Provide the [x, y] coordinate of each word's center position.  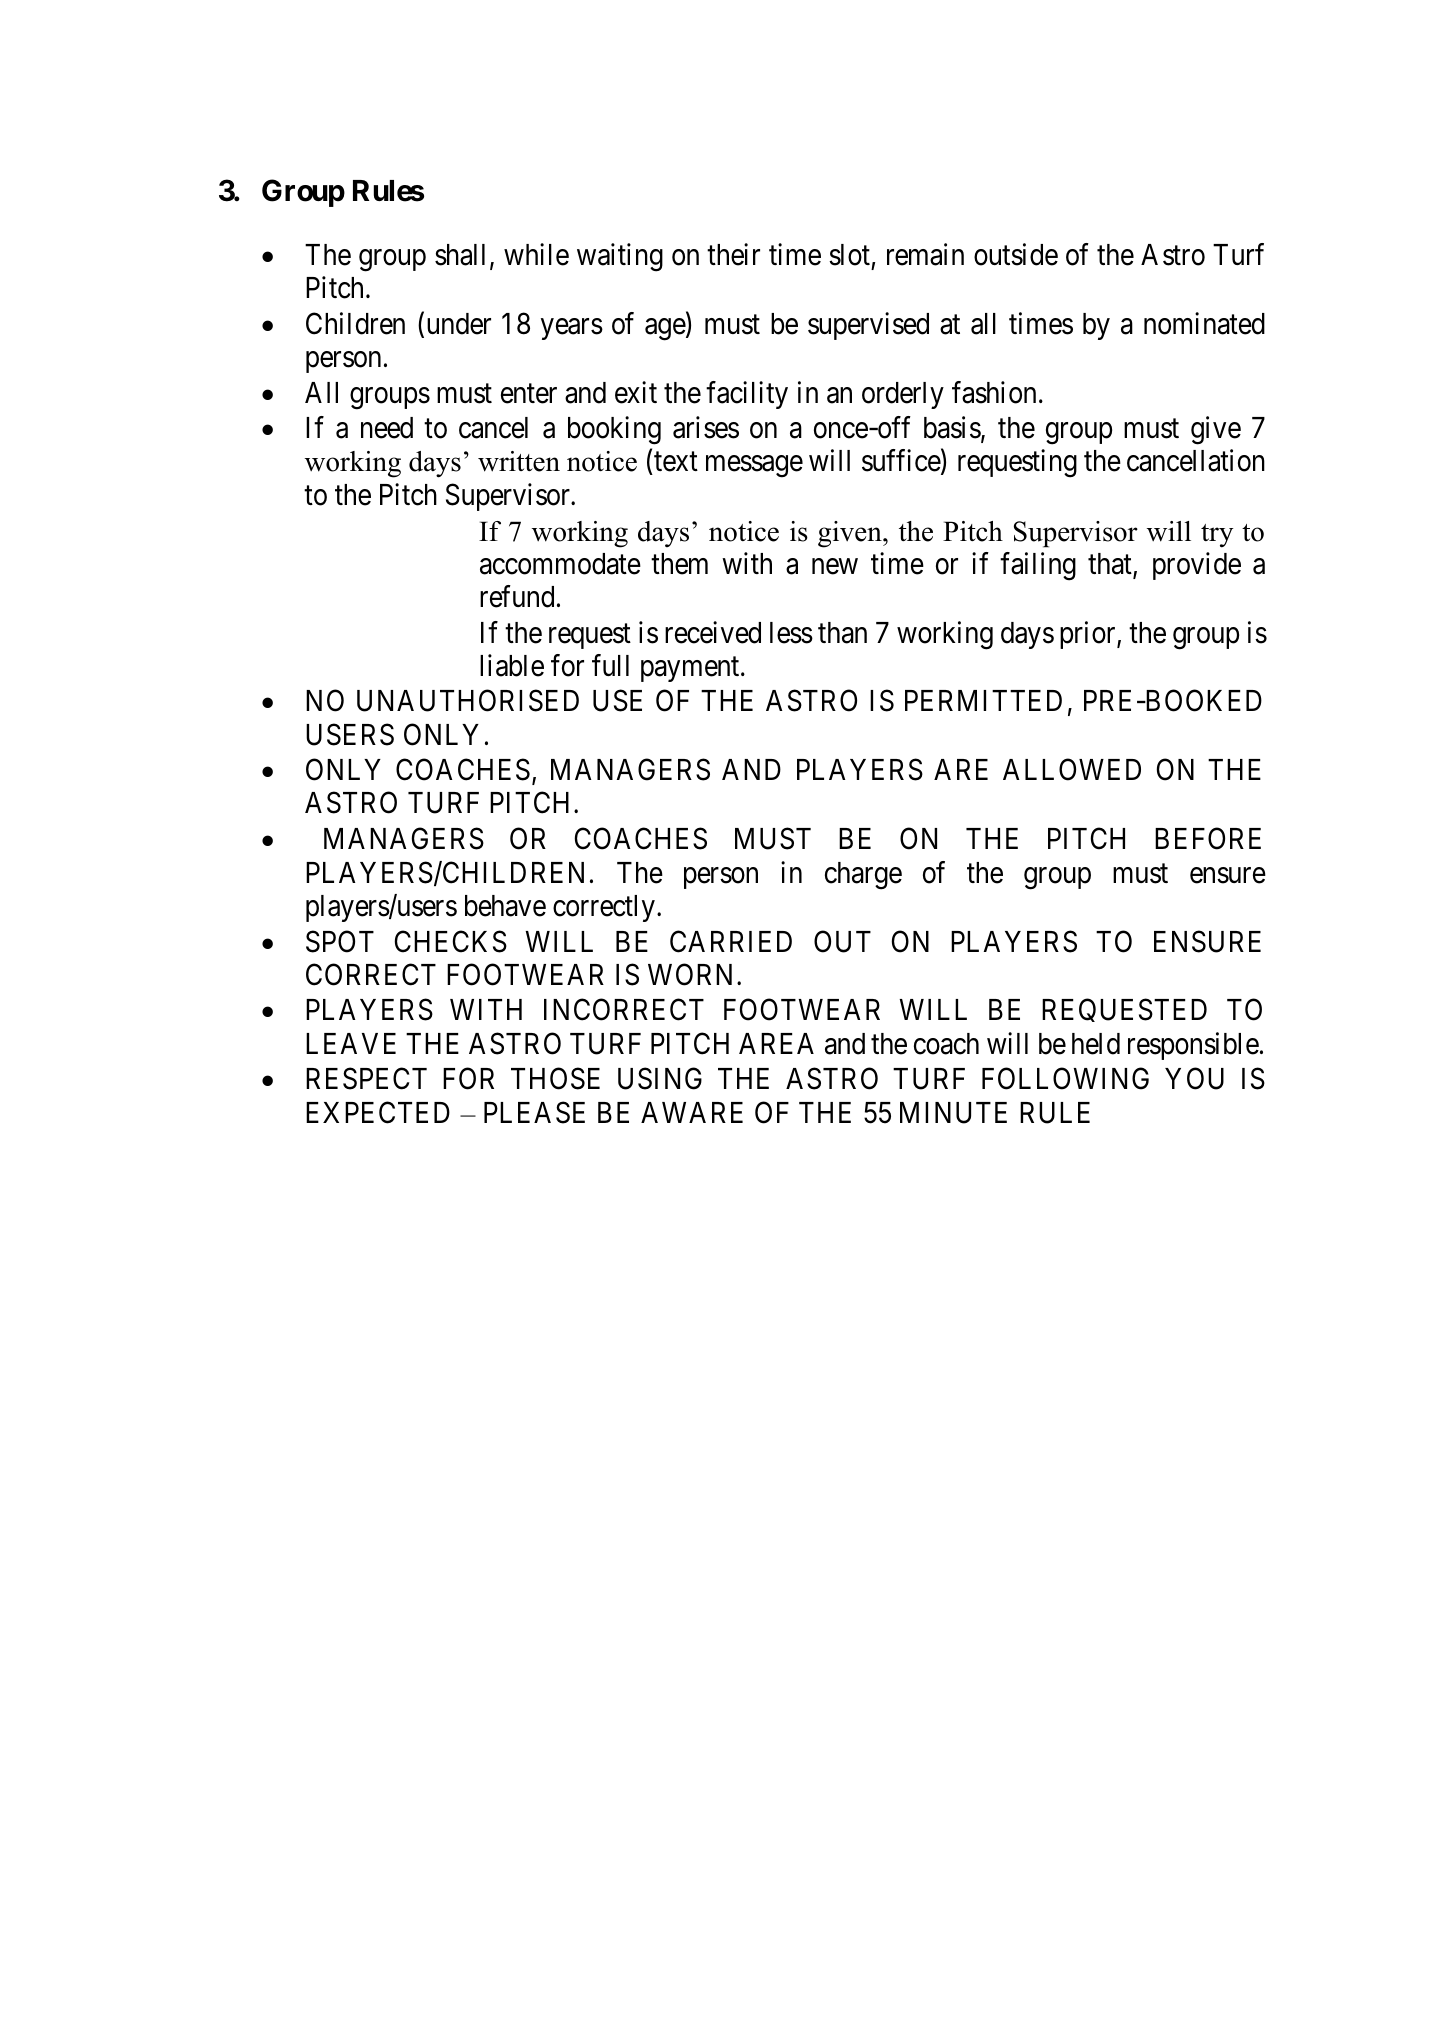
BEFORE [1208, 839]
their [733, 254]
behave [505, 906]
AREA [776, 1043]
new [835, 566]
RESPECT [366, 1079]
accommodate [560, 564]
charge [863, 876]
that [1111, 565]
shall [460, 255]
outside [1016, 254]
